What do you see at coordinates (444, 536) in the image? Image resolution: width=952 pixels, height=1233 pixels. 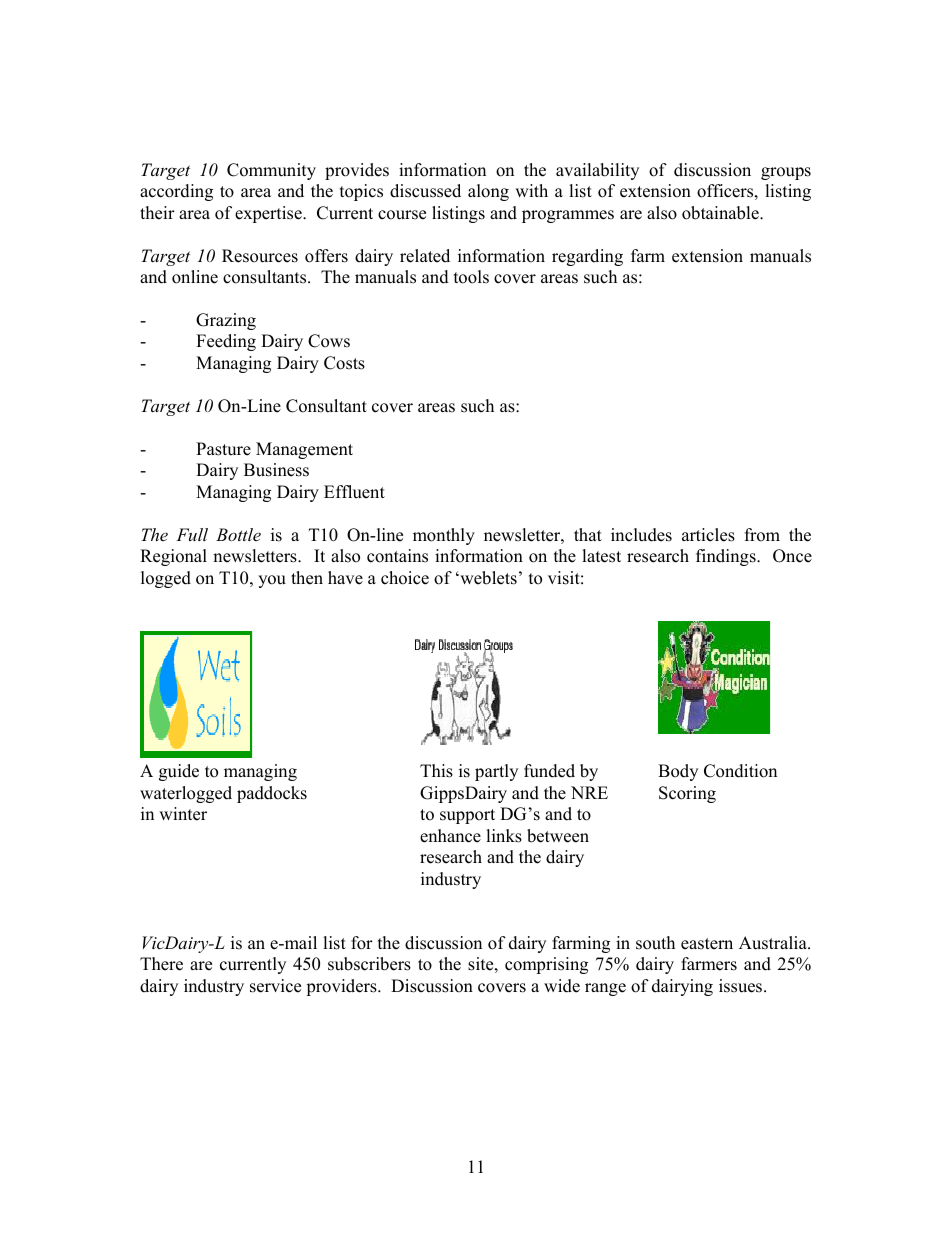 I see `monthly` at bounding box center [444, 536].
